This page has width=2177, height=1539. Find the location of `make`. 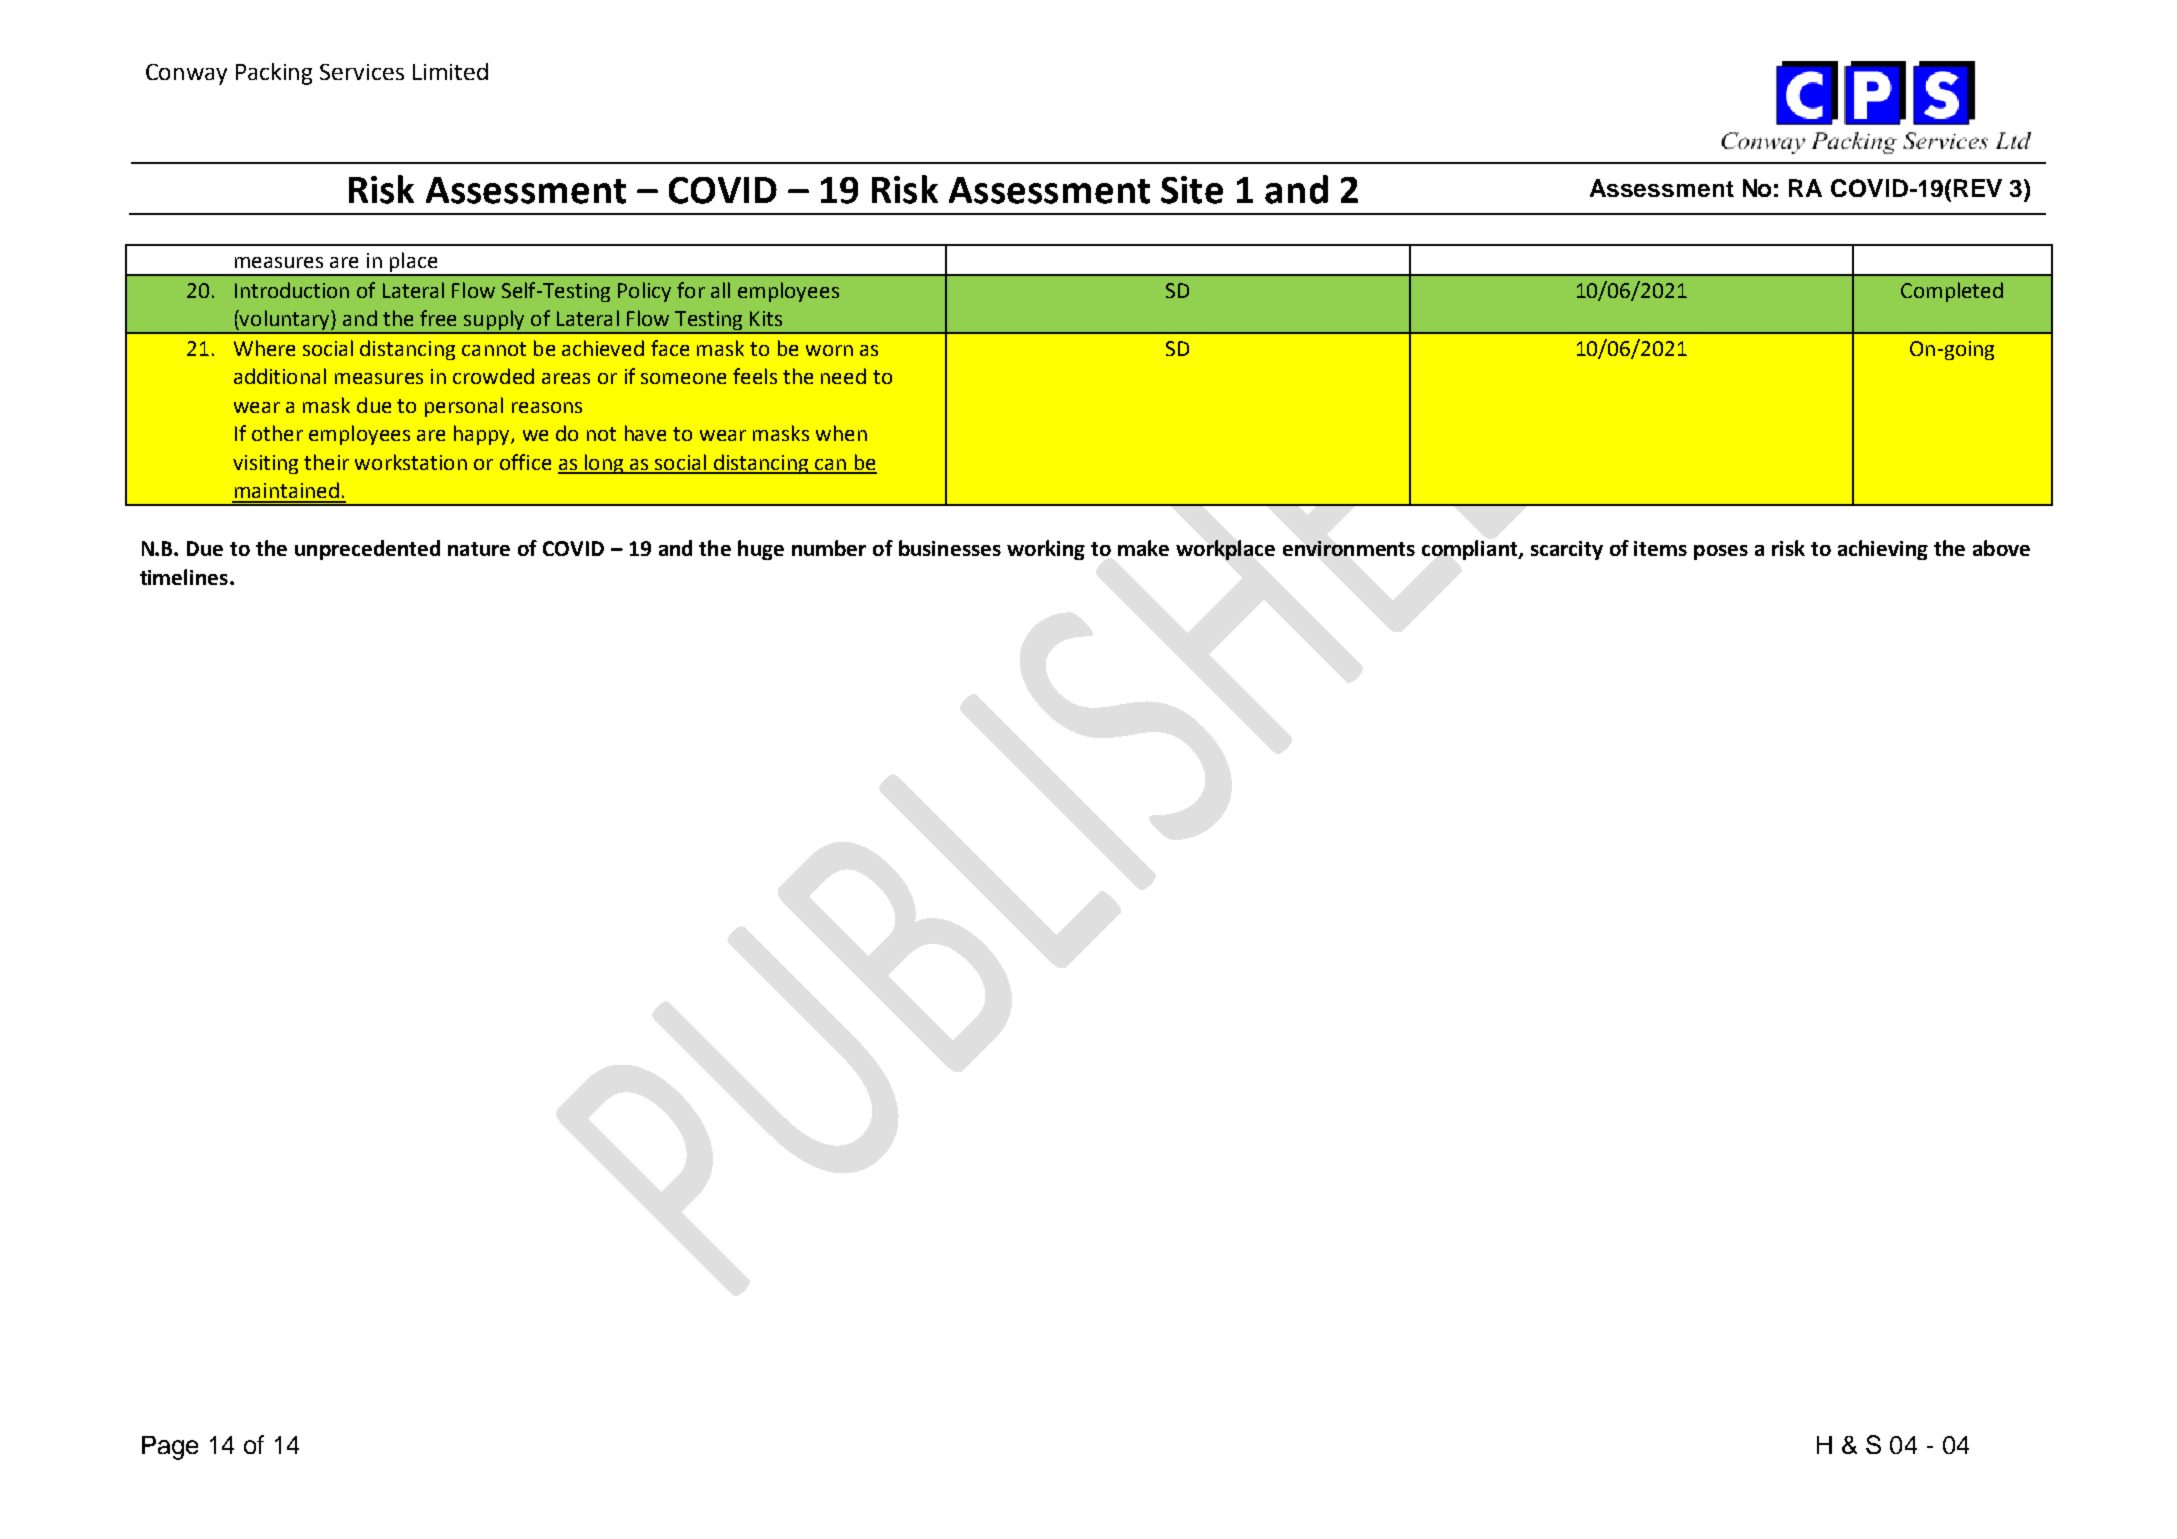

make is located at coordinates (1143, 548).
